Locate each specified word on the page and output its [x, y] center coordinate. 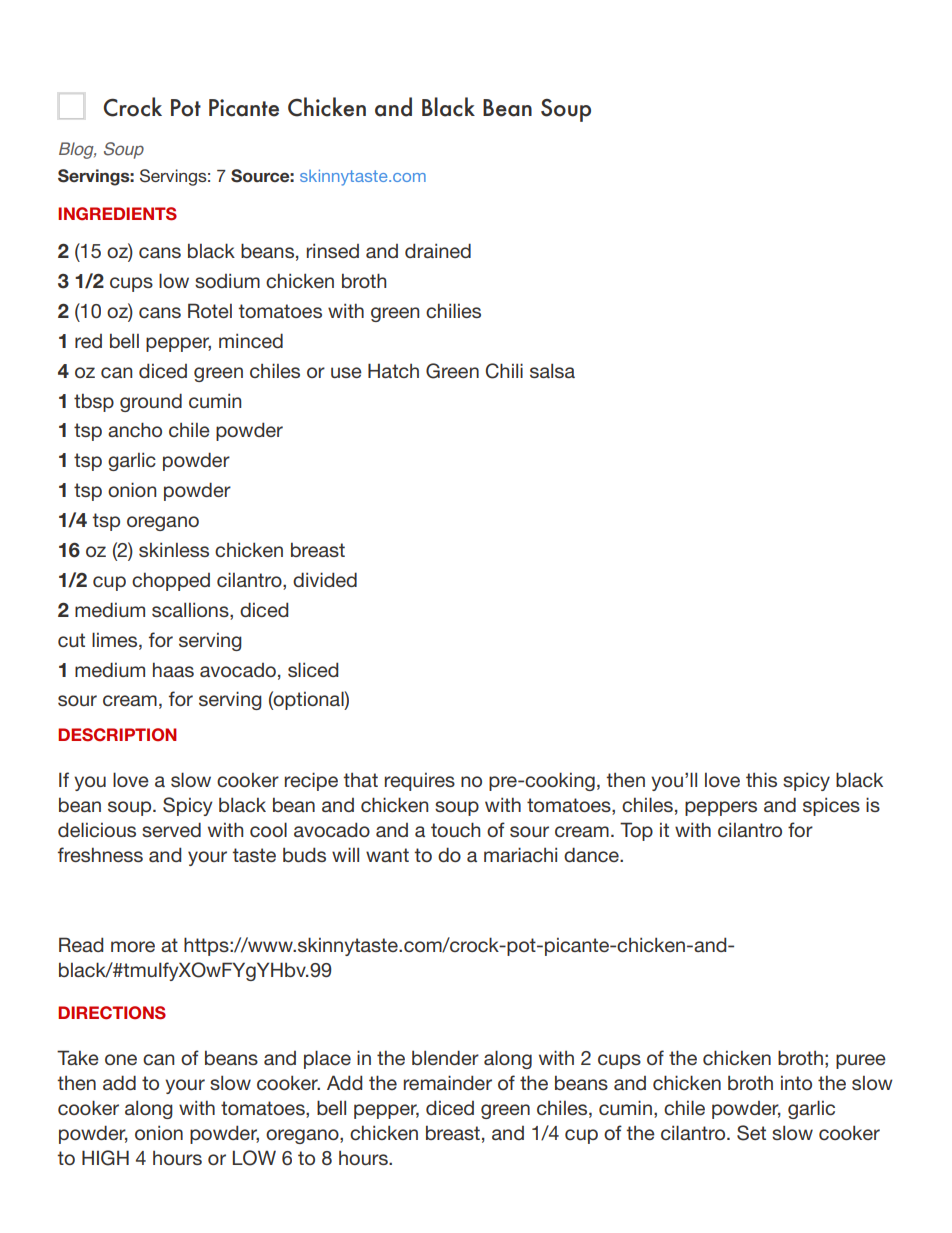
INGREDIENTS [117, 214]
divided [325, 579]
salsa [552, 370]
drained [438, 250]
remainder [448, 1082]
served [171, 829]
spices [831, 806]
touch [455, 829]
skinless [174, 549]
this [761, 779]
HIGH [105, 1158]
